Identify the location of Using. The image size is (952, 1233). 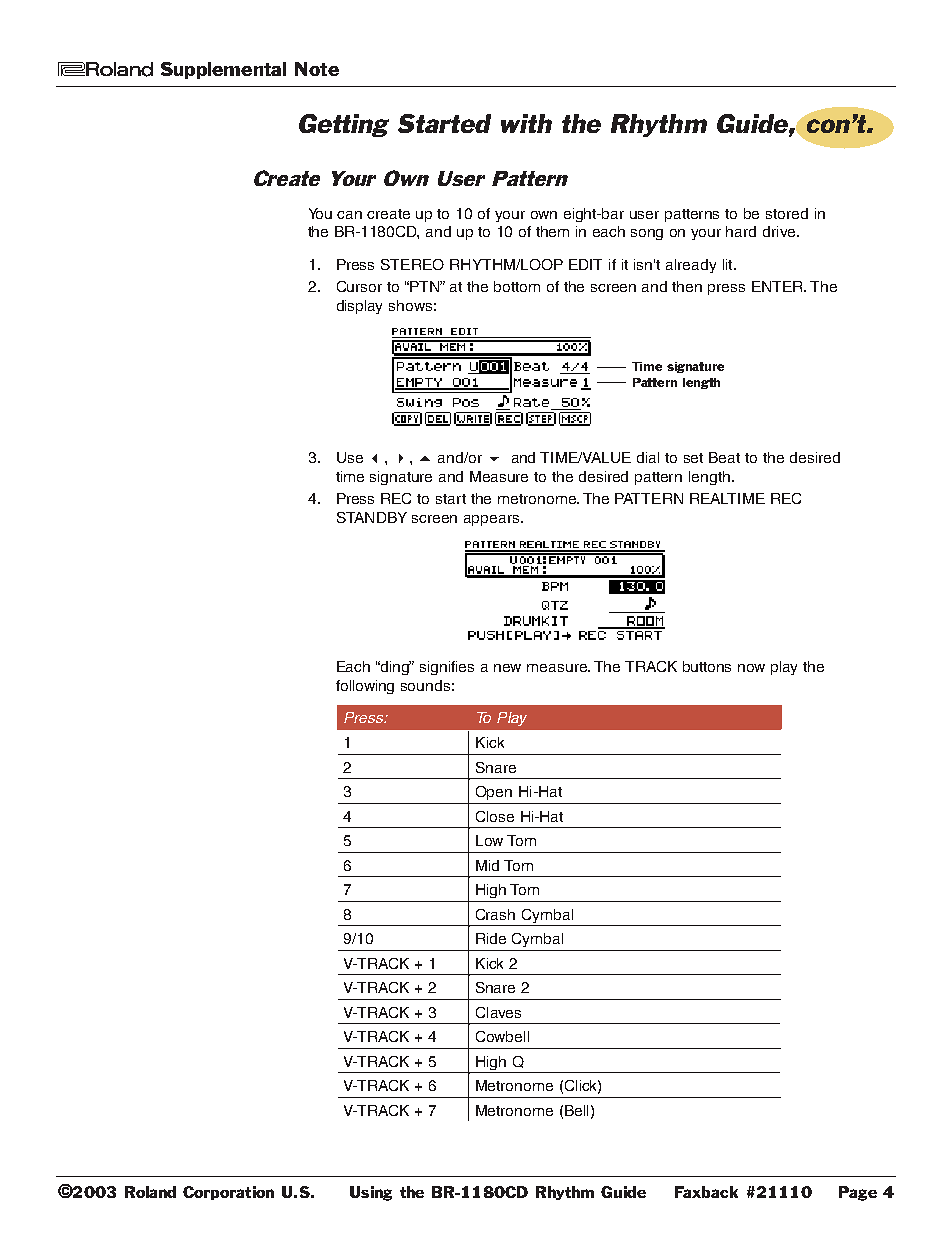
(371, 1193).
